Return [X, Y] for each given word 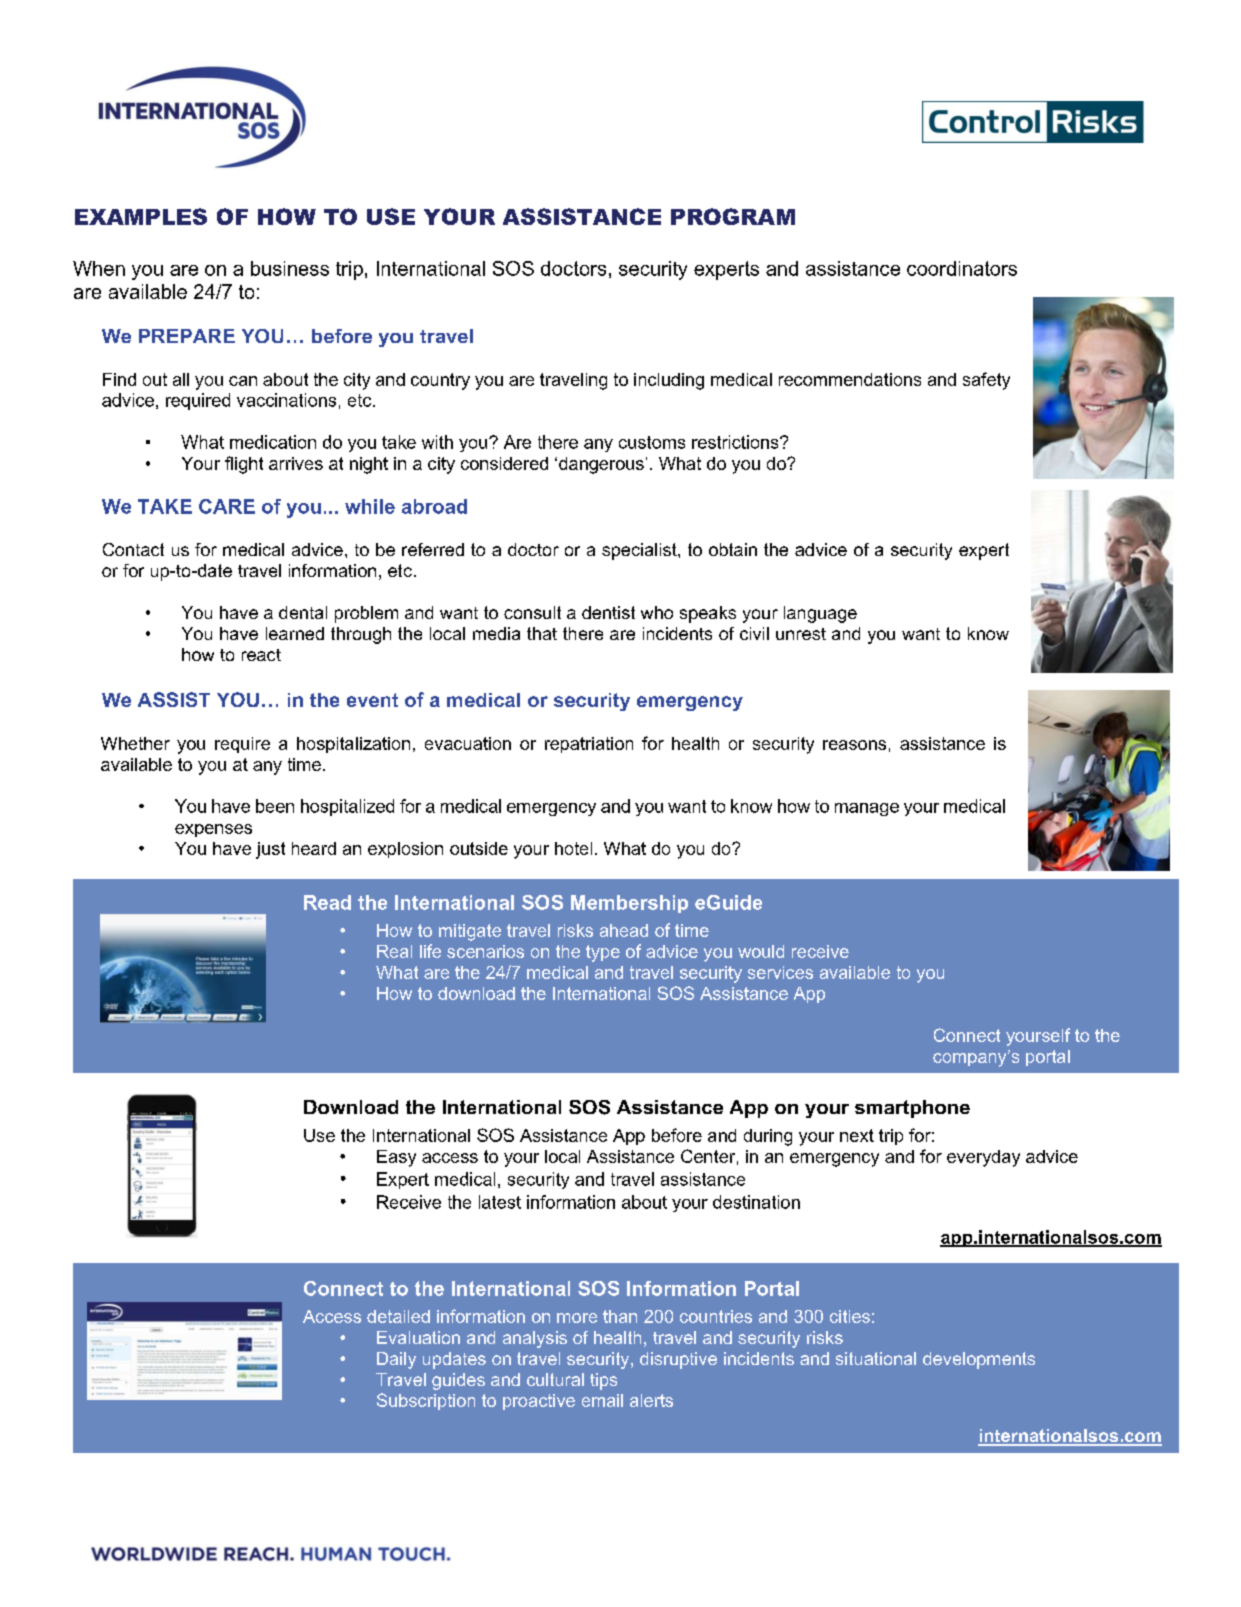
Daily [396, 1360]
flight [244, 465]
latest [500, 1202]
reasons [854, 745]
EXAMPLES [141, 216]
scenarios [485, 951]
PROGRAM [733, 216]
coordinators [962, 268]
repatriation [589, 745]
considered [504, 463]
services [780, 972]
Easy [396, 1158]
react [261, 655]
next [857, 1135]
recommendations [850, 379]
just [270, 850]
